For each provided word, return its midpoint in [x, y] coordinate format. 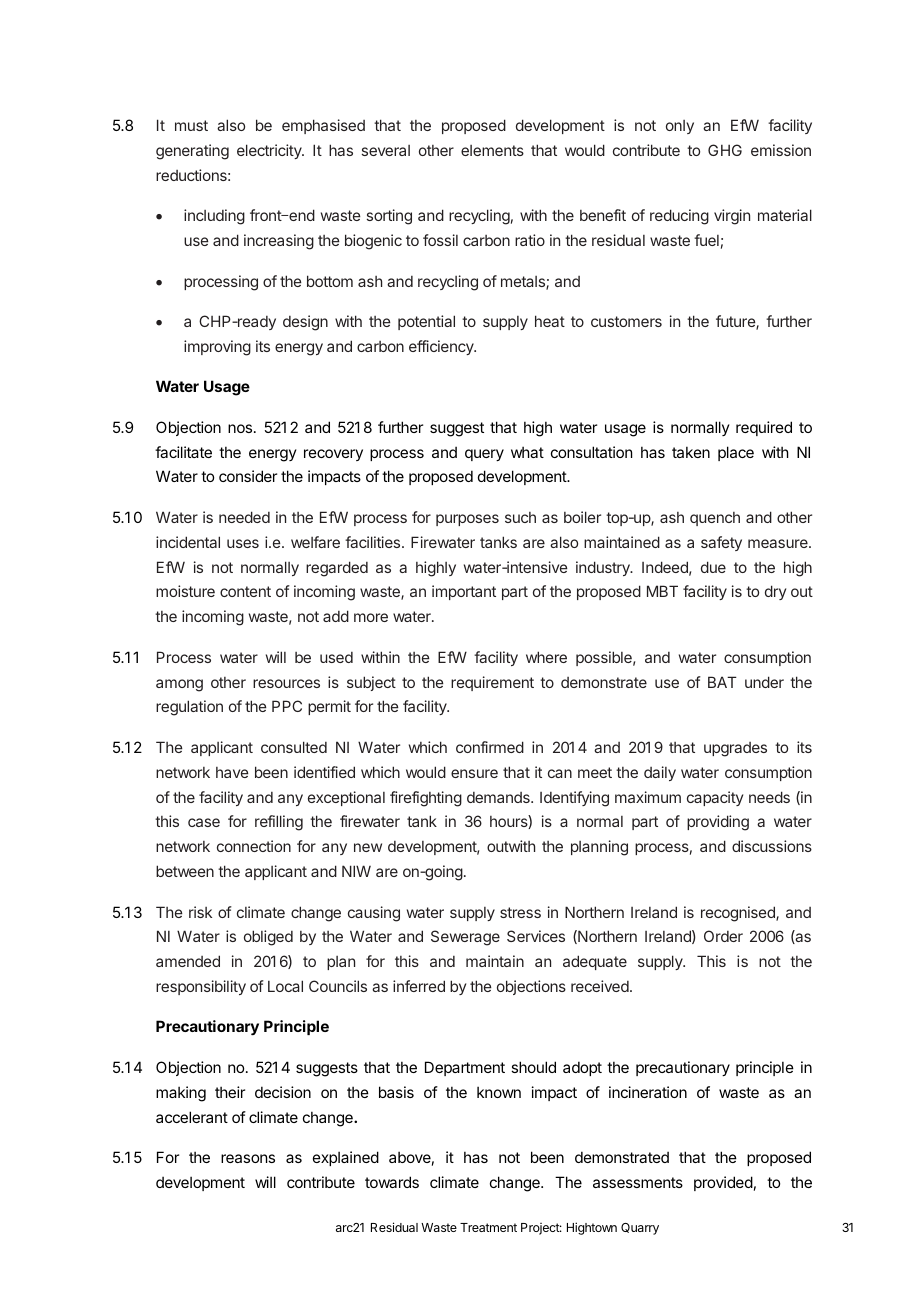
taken [691, 452]
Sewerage [465, 938]
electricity [270, 151]
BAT [722, 682]
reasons [248, 1158]
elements [492, 150]
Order [723, 936]
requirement [492, 683]
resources [286, 683]
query [484, 455]
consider [248, 476]
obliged [268, 938]
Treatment [488, 1227]
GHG [725, 150]
